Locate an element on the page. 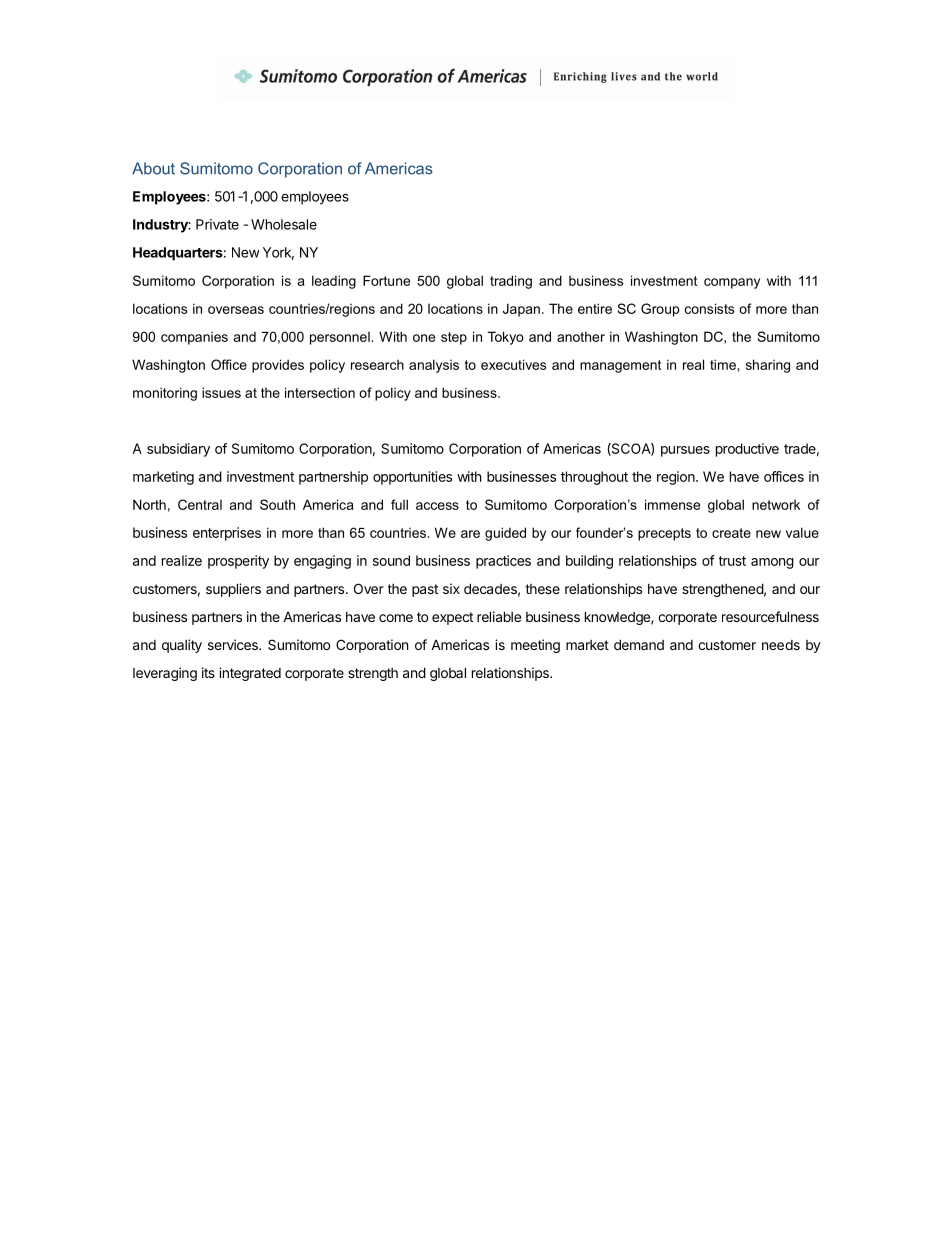  Wholesale is located at coordinates (284, 224).
